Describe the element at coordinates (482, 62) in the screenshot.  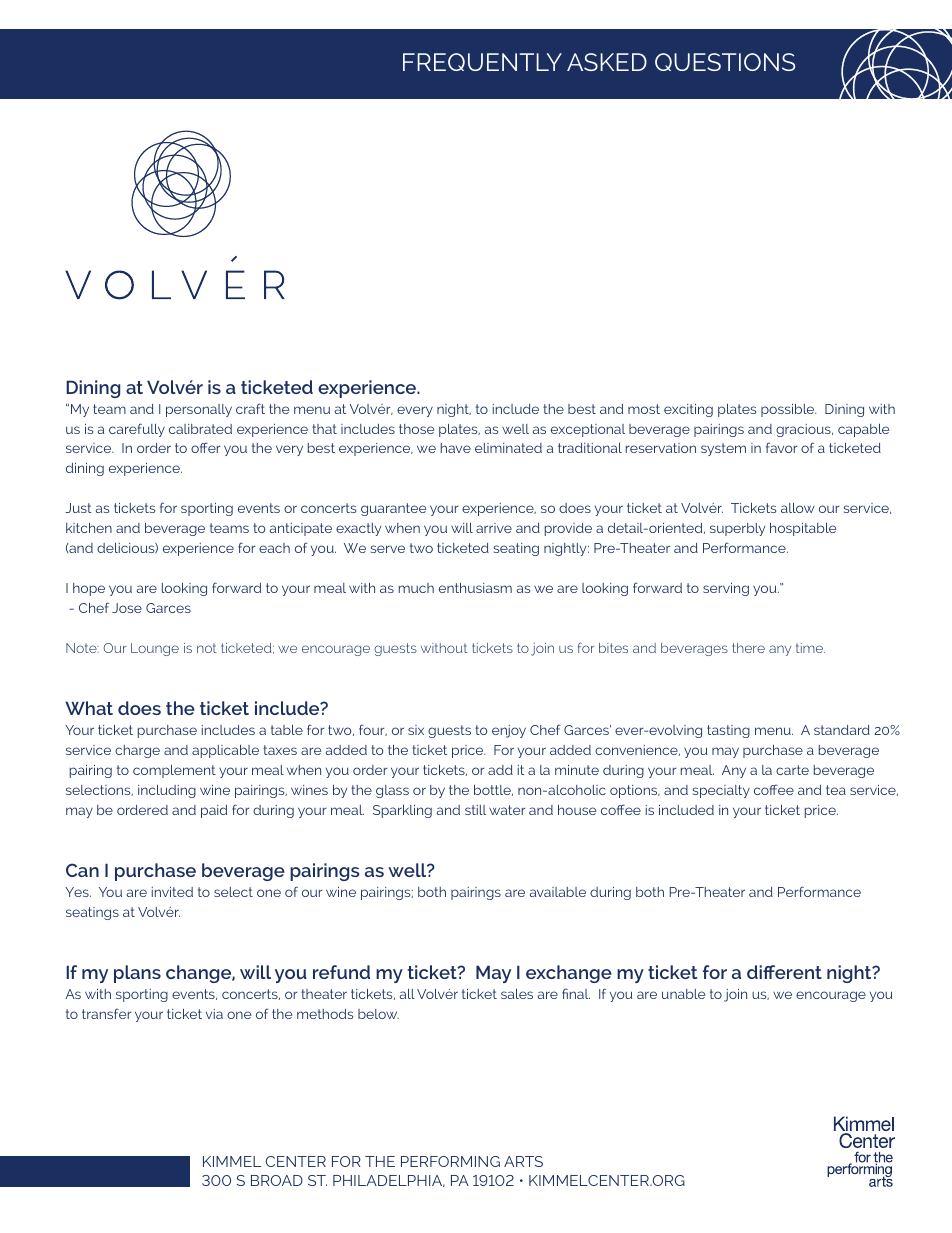
I see `FREQUENTLY` at that location.
